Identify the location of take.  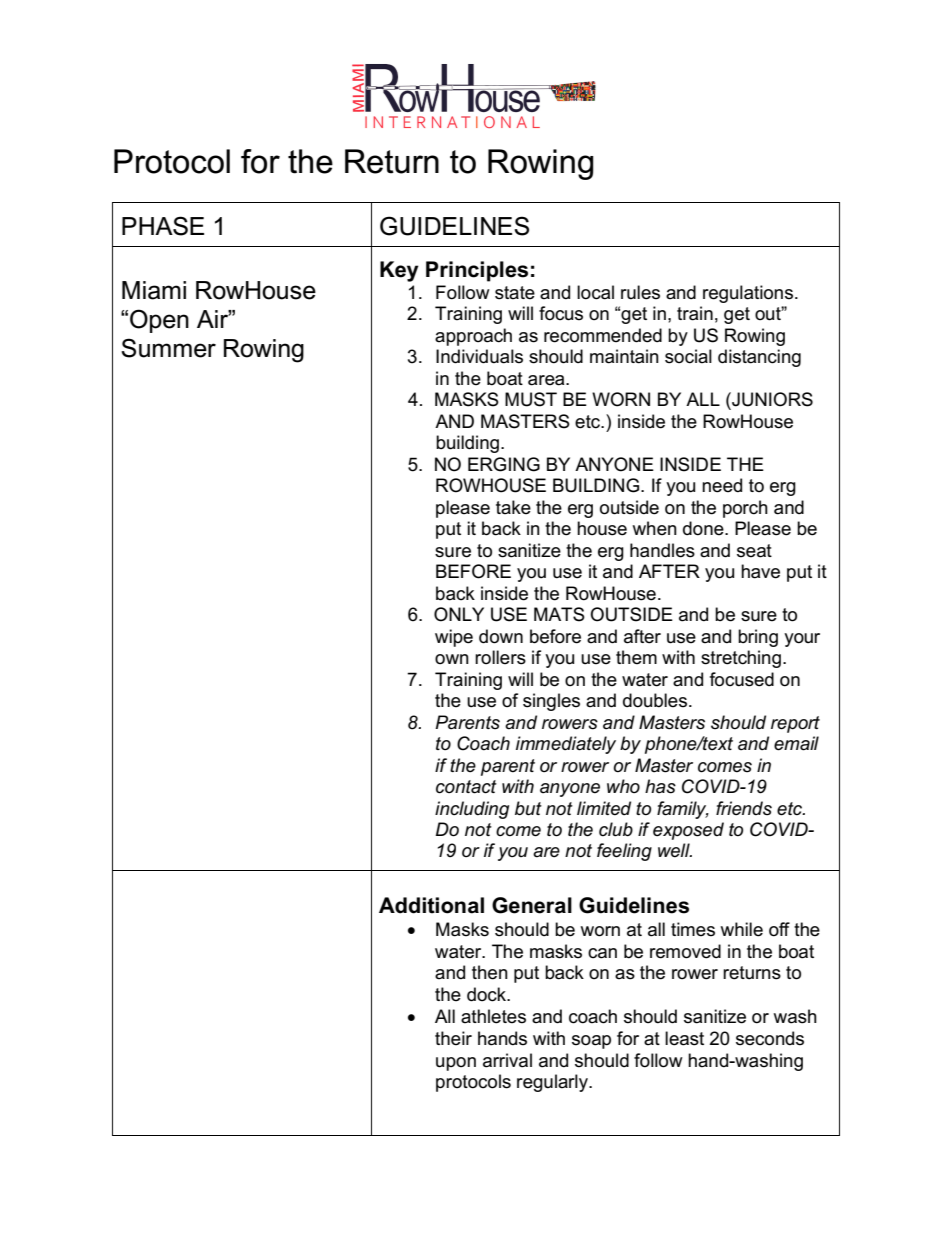
(513, 507).
